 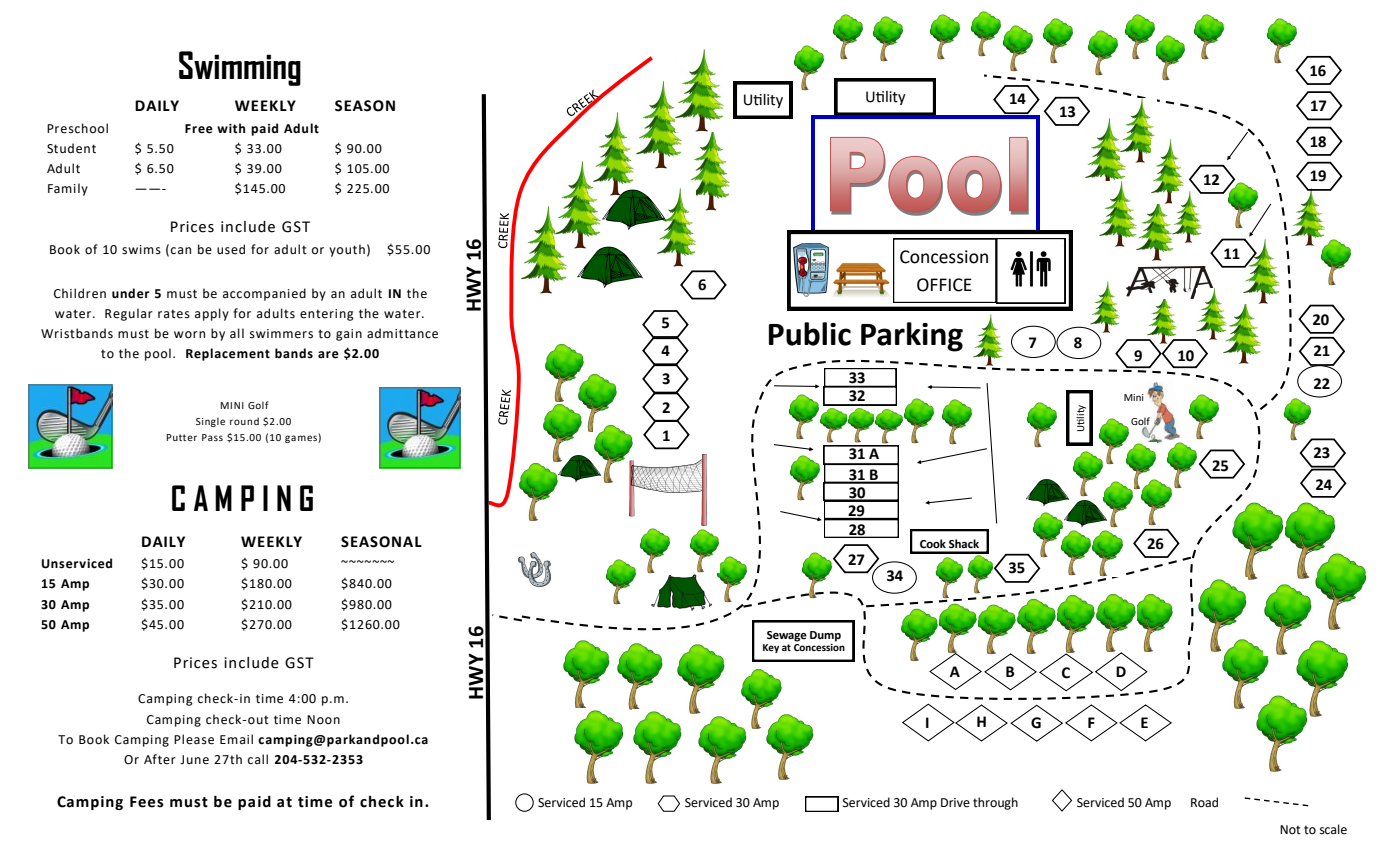 I want to click on OFFICE, so click(x=944, y=285).
